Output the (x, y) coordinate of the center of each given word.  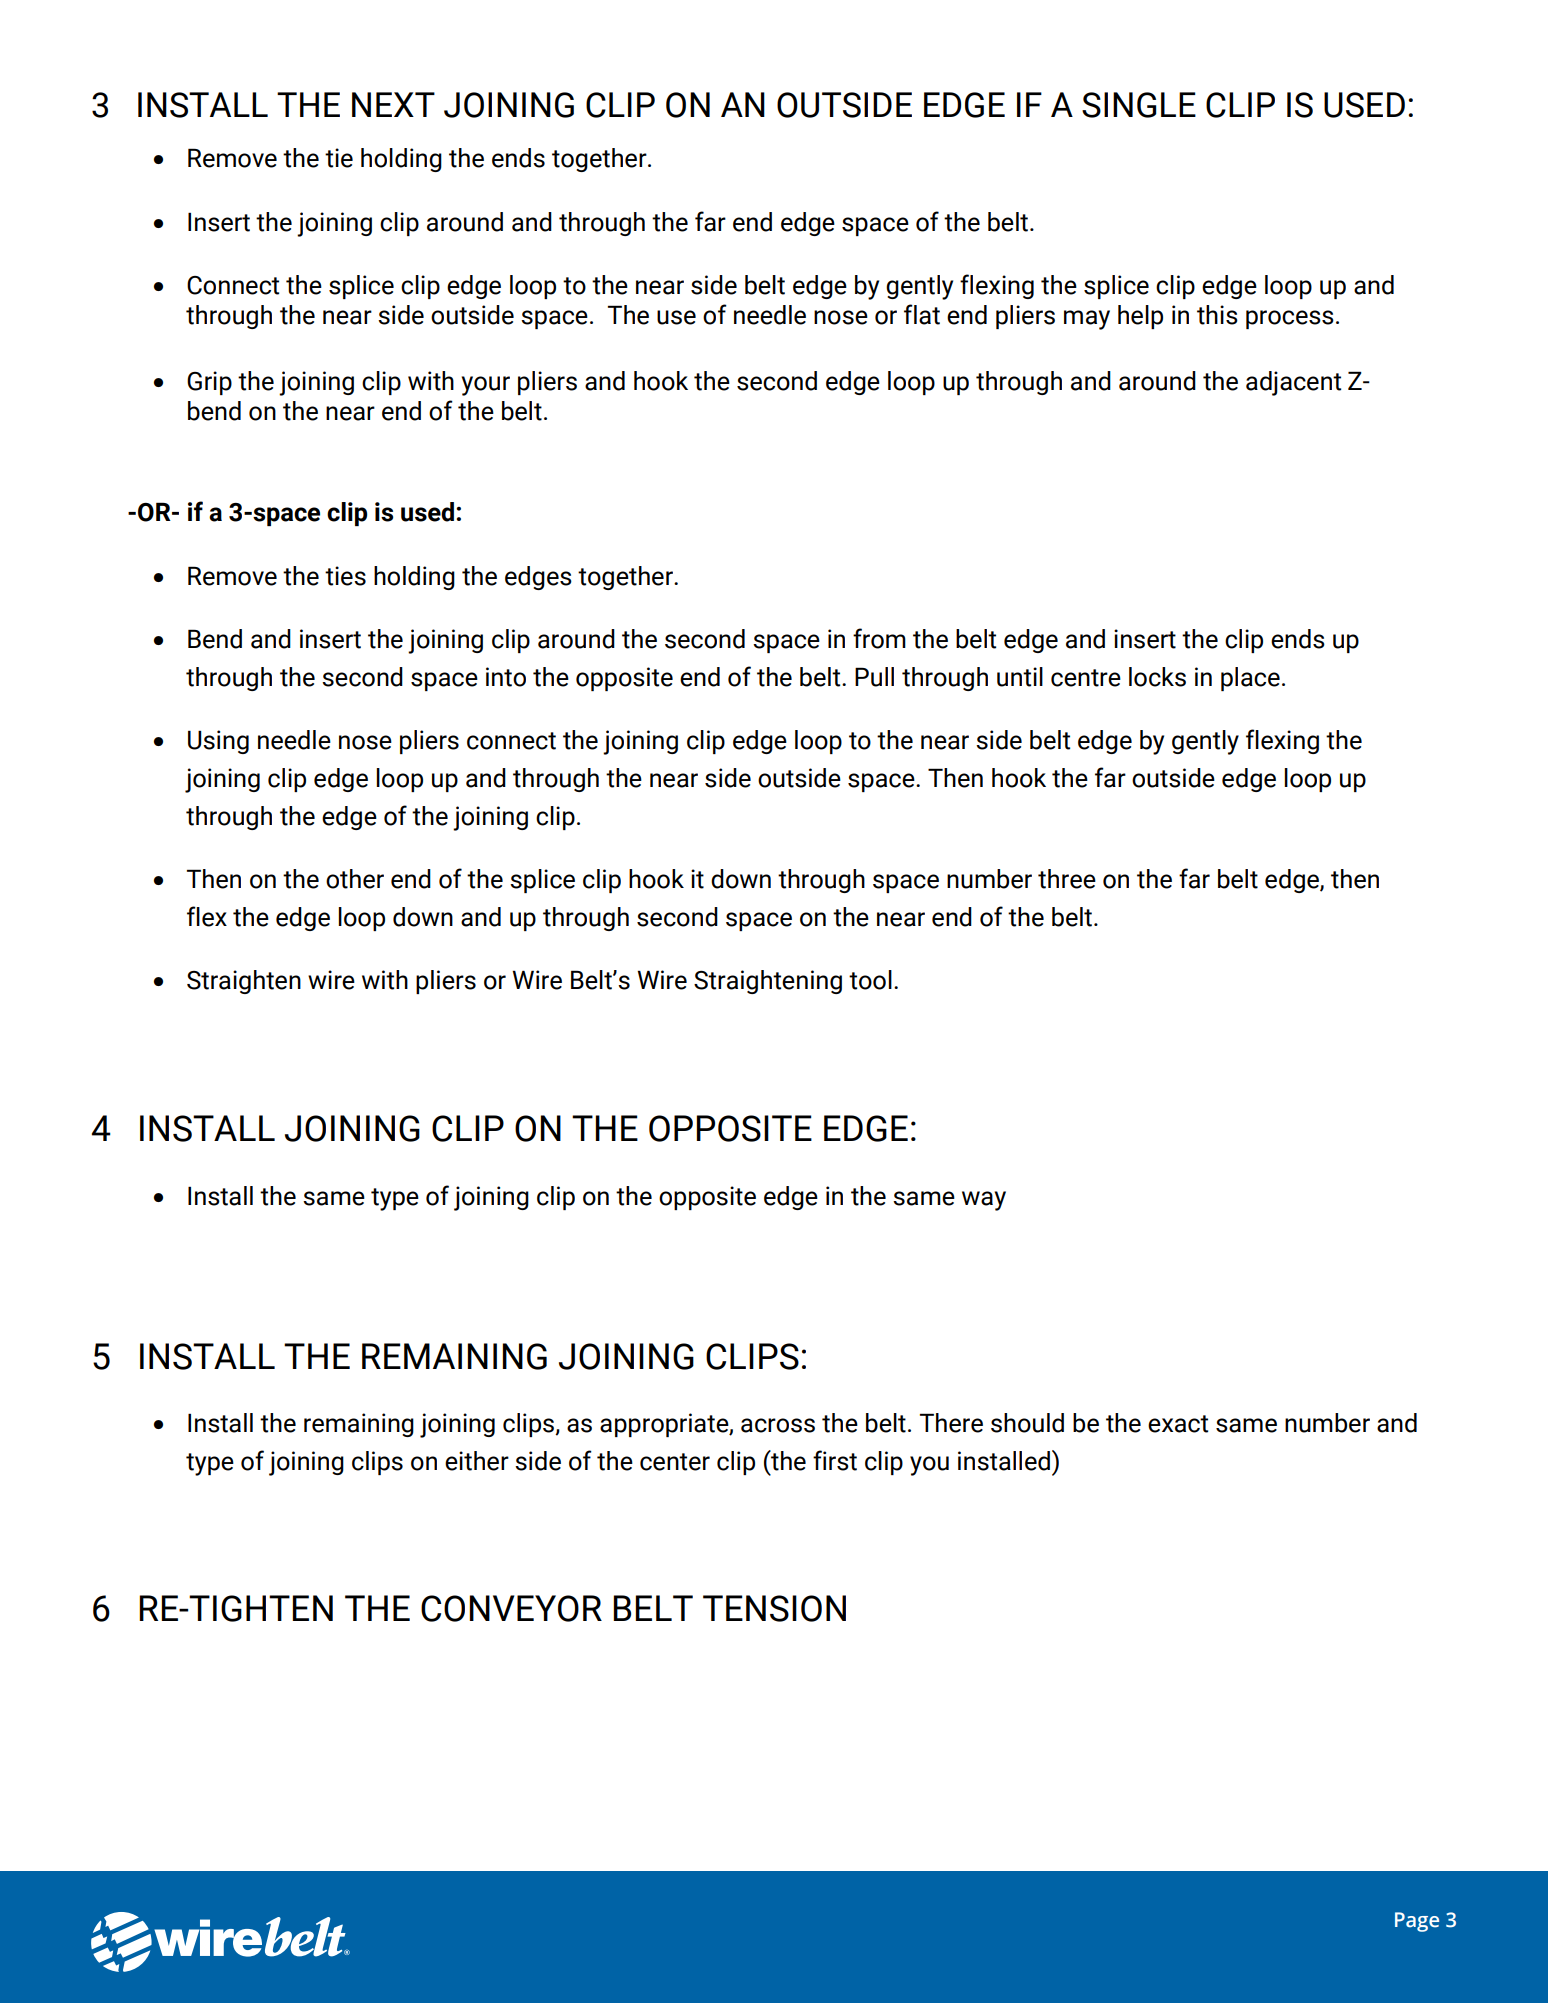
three (1067, 879)
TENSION (774, 1608)
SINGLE (1139, 105)
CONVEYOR (511, 1608)
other (355, 879)
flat (922, 314)
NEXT (393, 104)
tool (870, 980)
